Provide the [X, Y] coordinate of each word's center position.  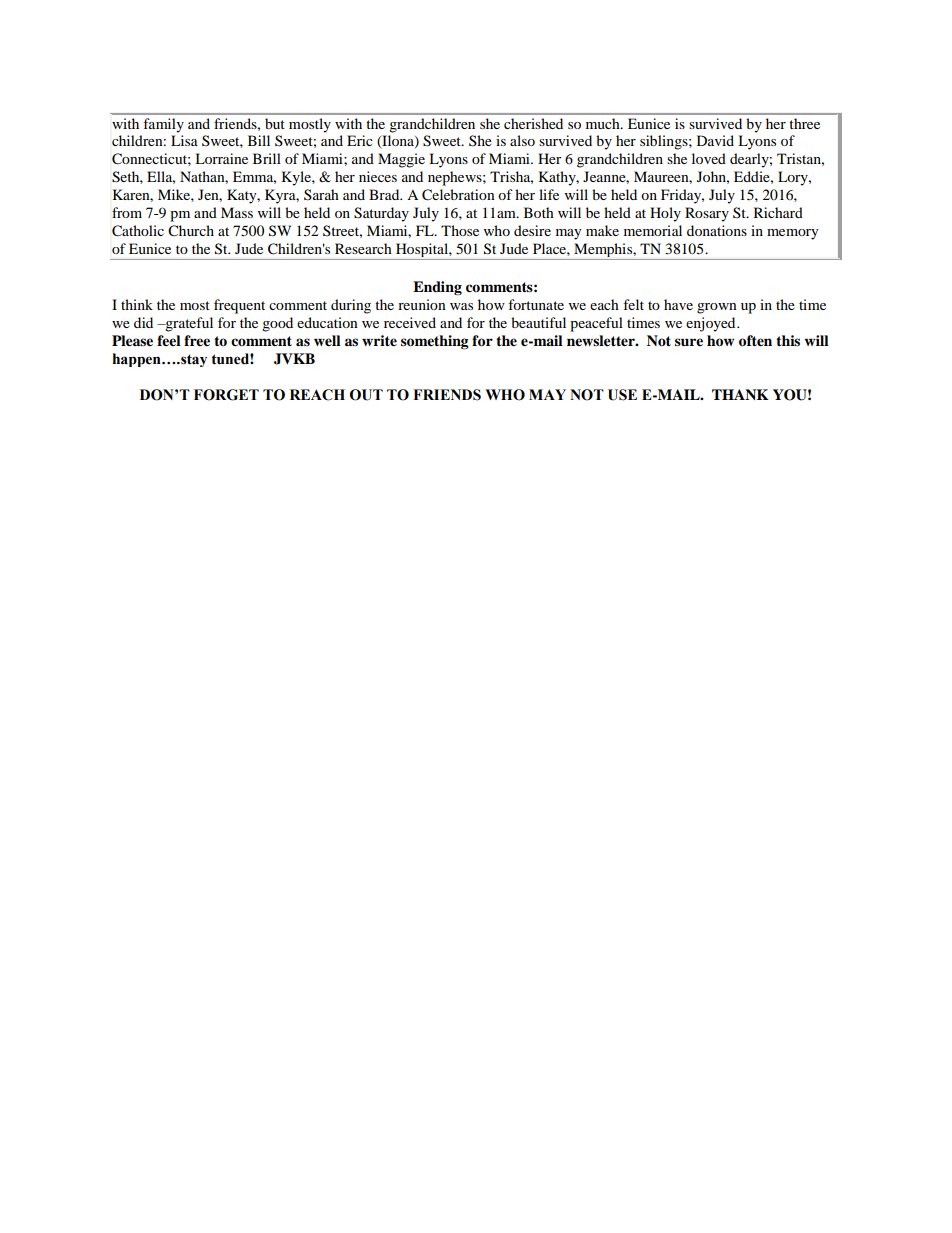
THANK [740, 394]
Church [191, 231]
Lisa [184, 140]
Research [363, 248]
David [715, 140]
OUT [366, 395]
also [522, 140]
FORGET [226, 395]
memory [793, 234]
